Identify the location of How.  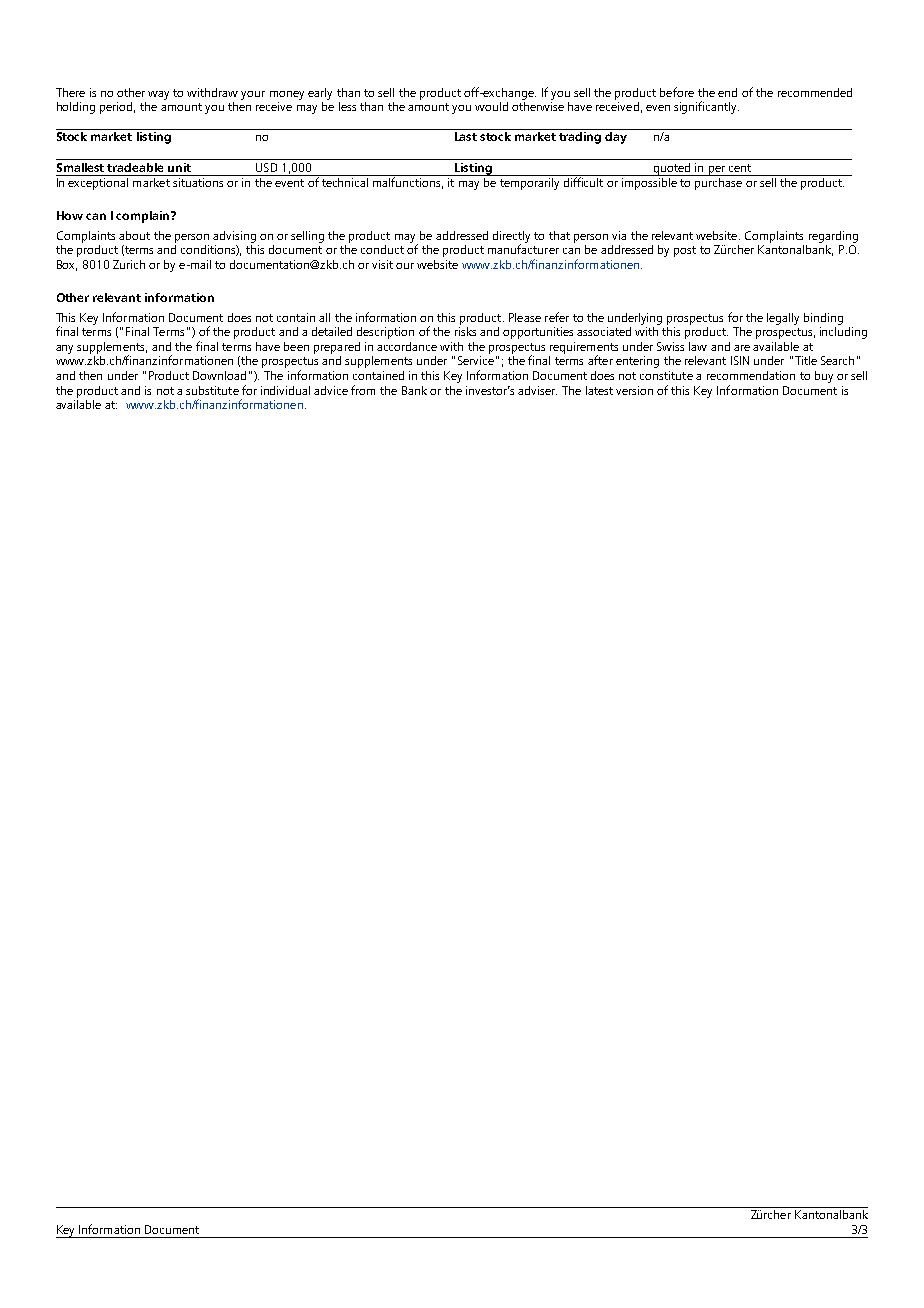
(70, 215).
